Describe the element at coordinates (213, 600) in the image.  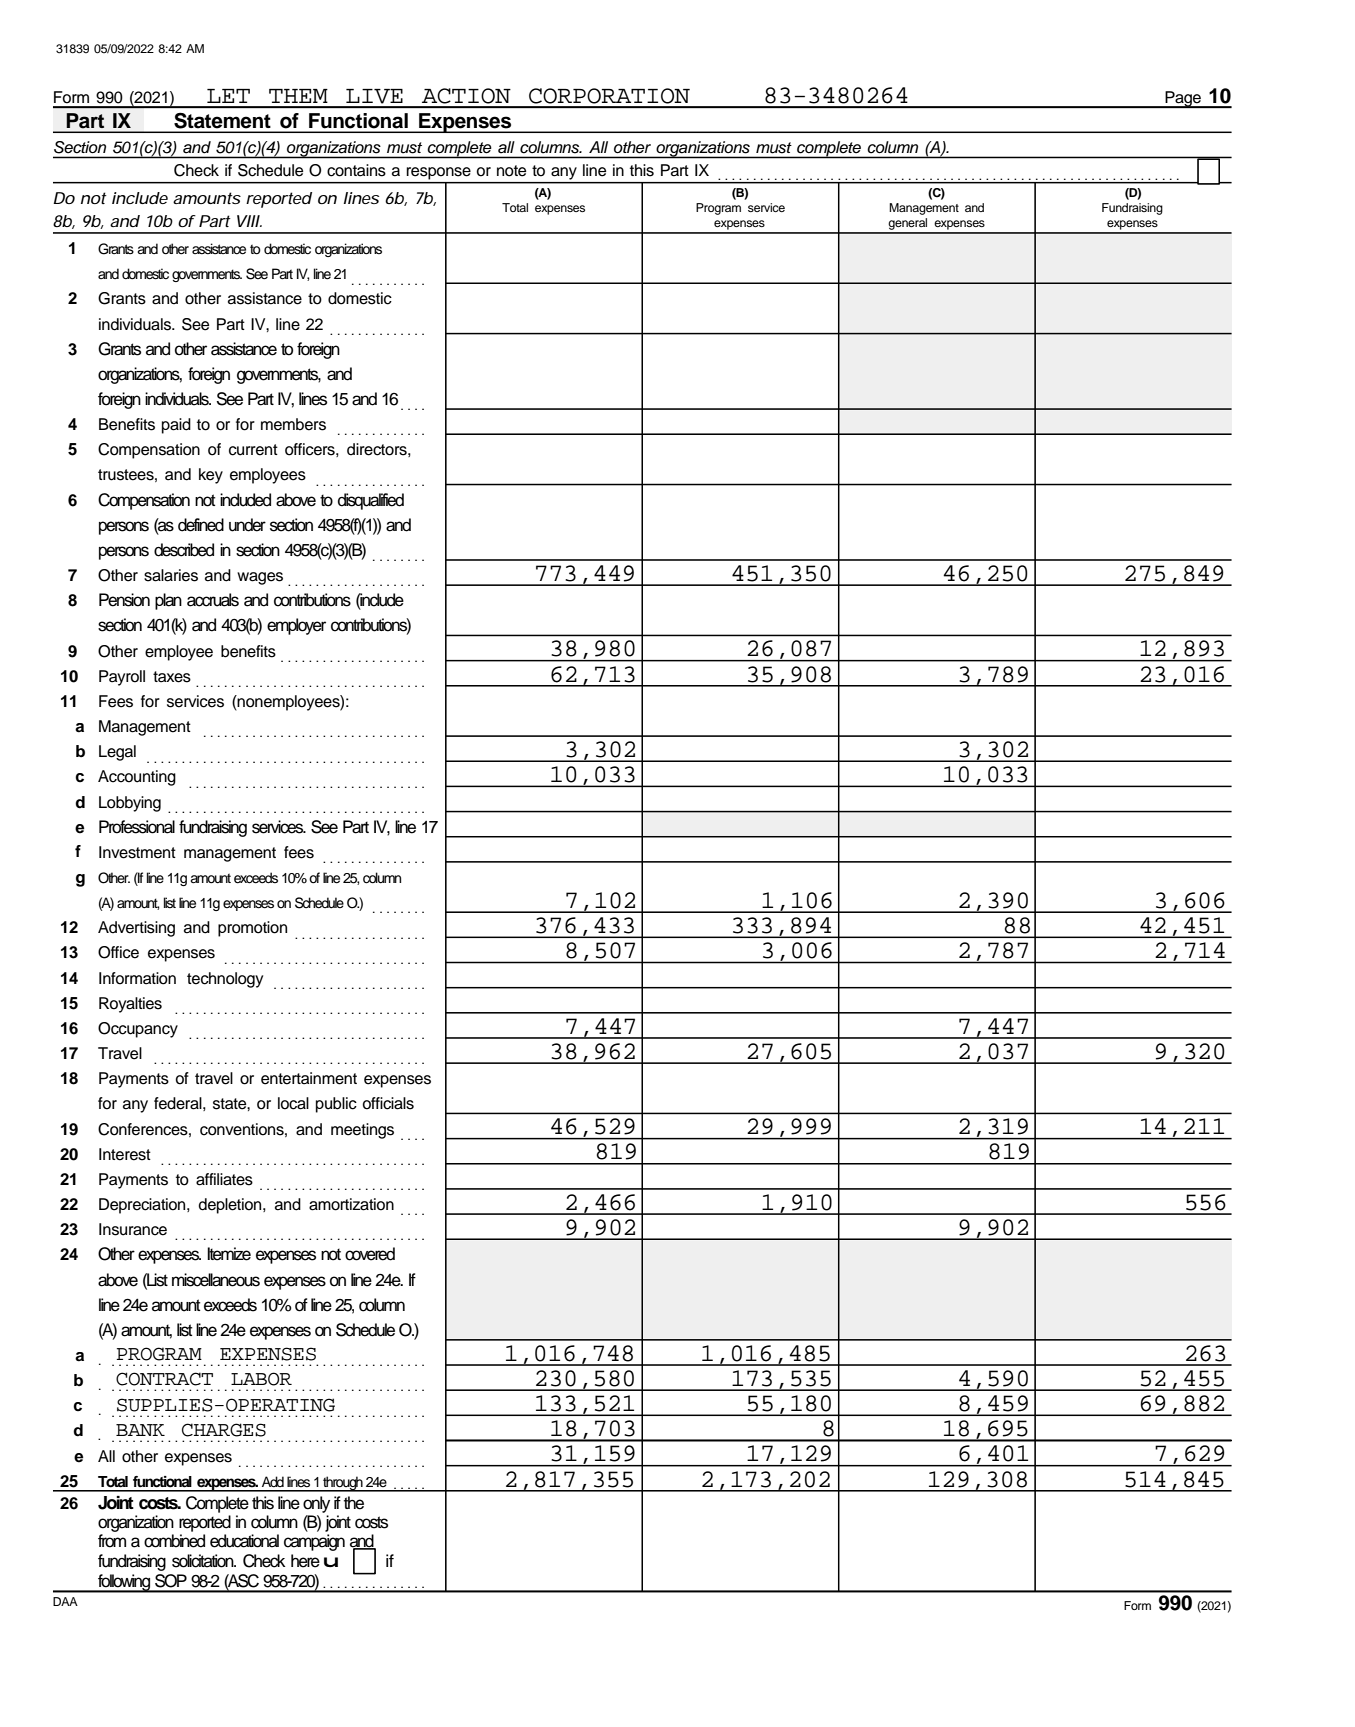
I see `accruals` at that location.
